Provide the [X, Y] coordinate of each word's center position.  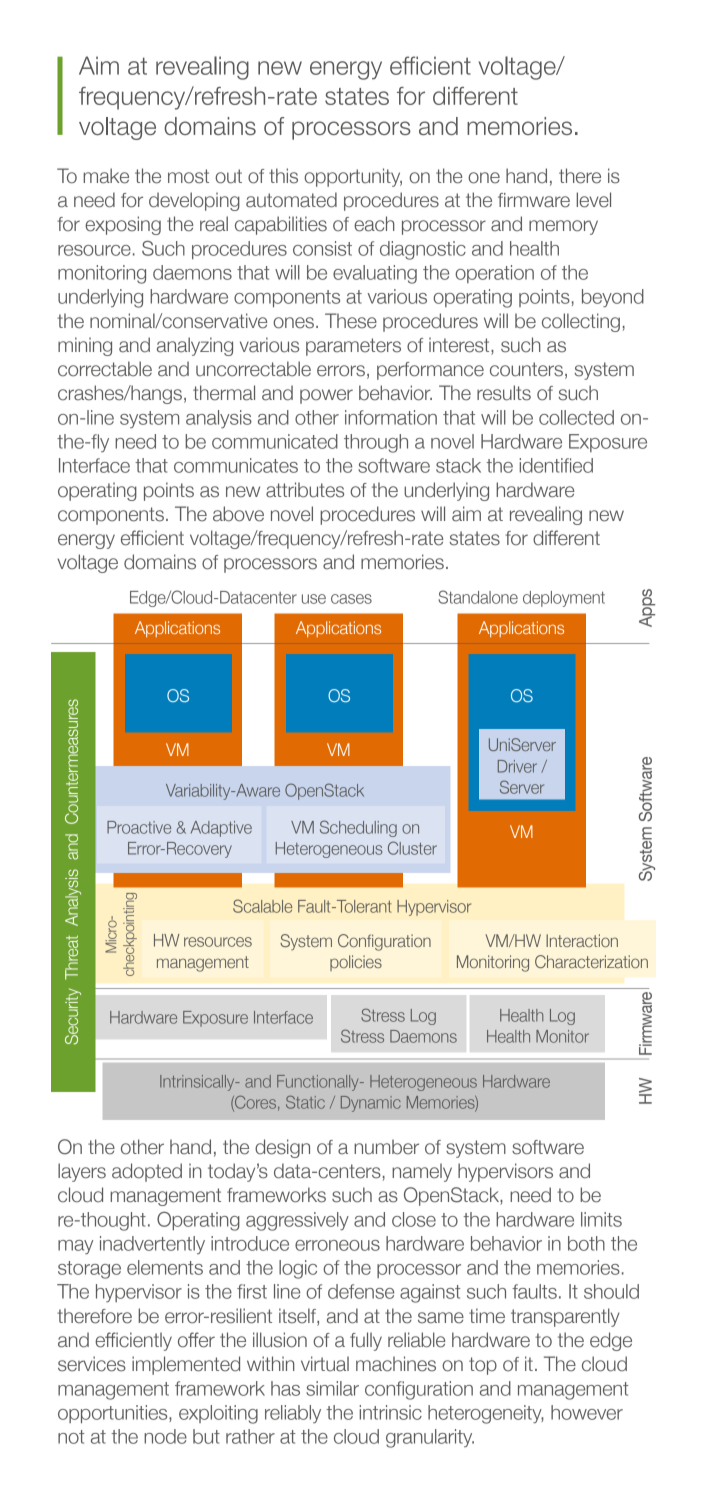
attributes [305, 490]
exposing [123, 225]
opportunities [114, 1414]
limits [601, 1219]
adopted [147, 1172]
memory [563, 227]
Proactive [139, 827]
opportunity [353, 177]
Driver [517, 766]
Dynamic [371, 1104]
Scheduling [358, 828]
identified [556, 465]
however [587, 1412]
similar [332, 1388]
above [238, 514]
